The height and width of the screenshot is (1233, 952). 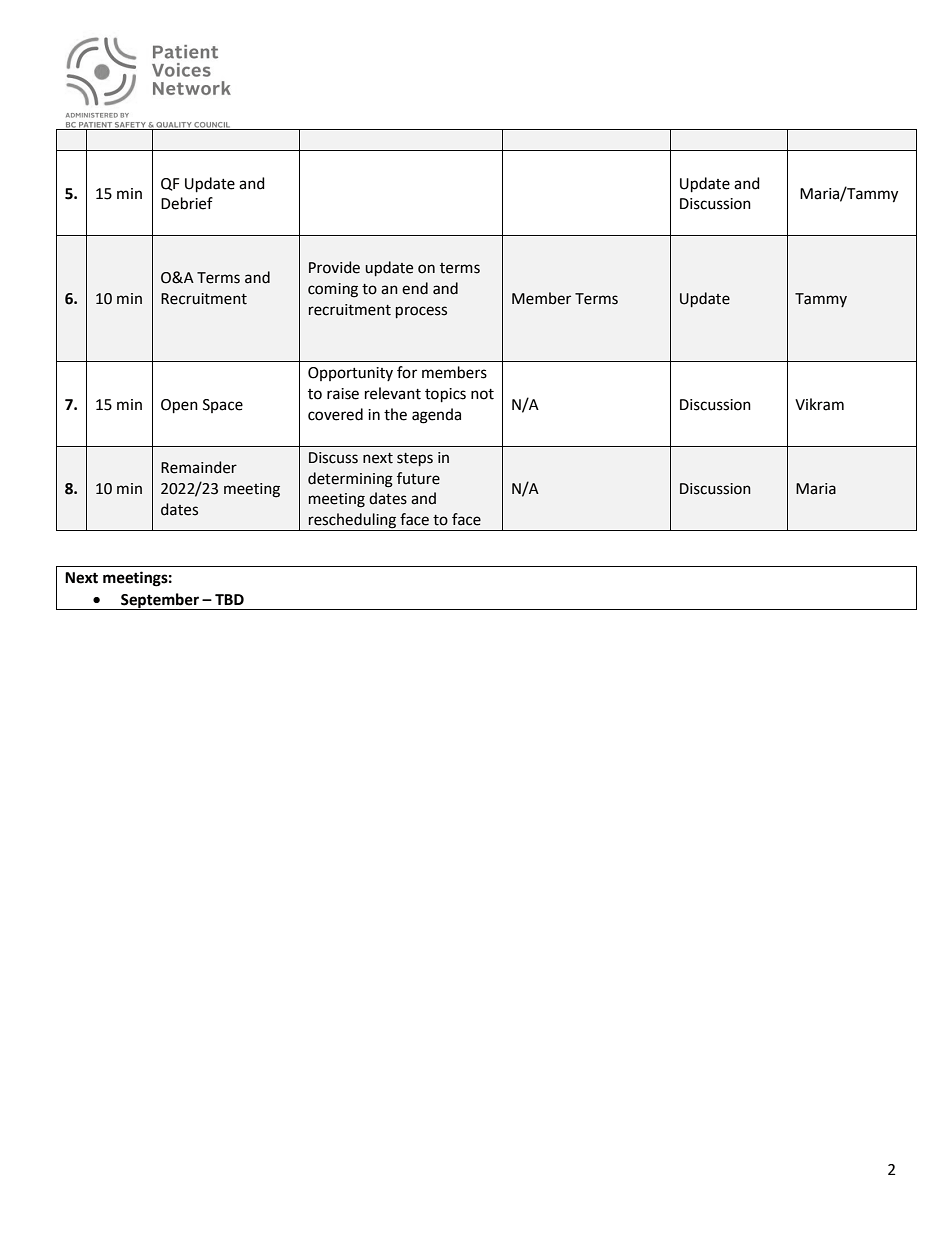 I want to click on rescheduling, so click(x=353, y=522).
